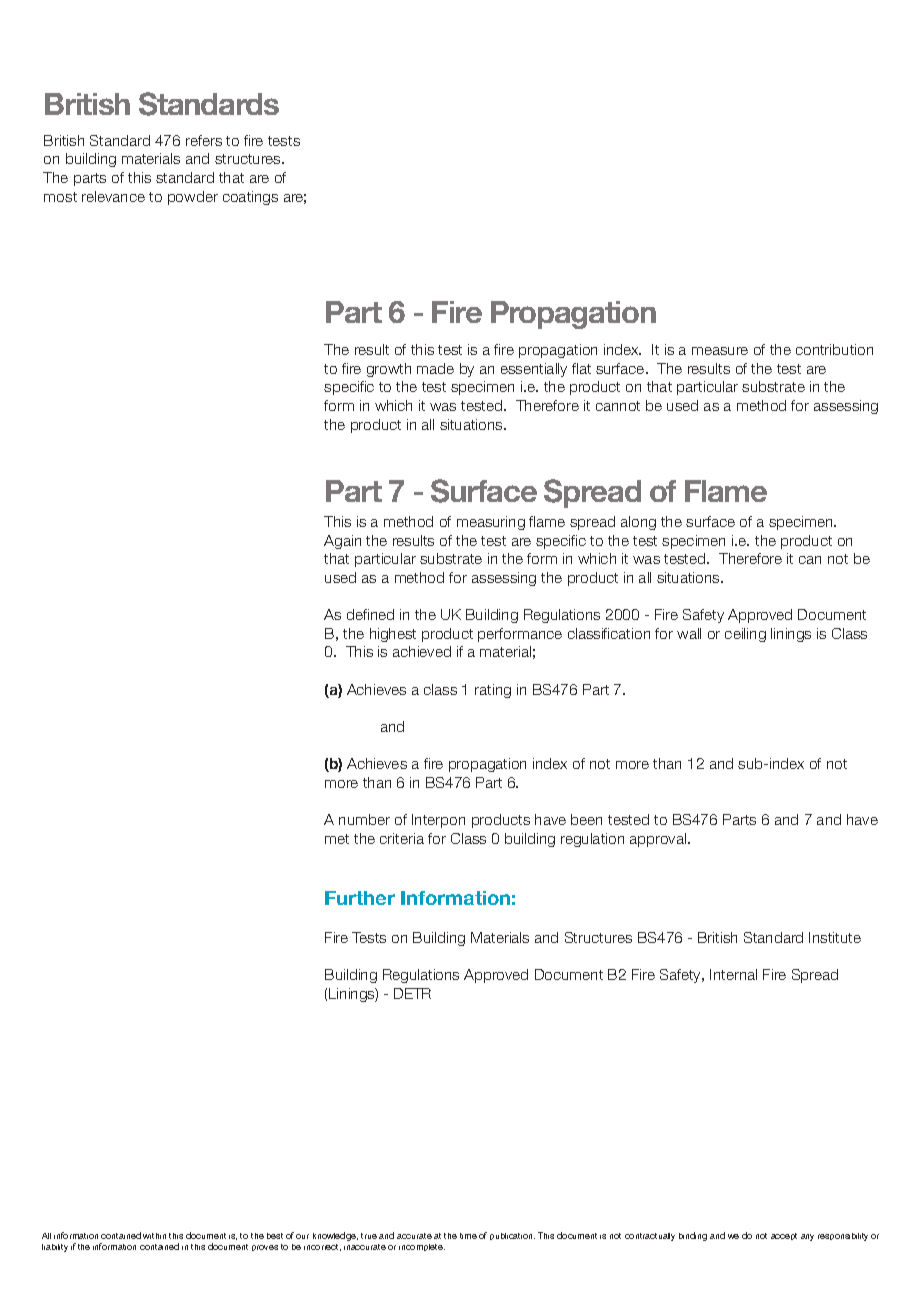 The image size is (924, 1308). Describe the element at coordinates (745, 635) in the screenshot. I see `ceiling` at that location.
